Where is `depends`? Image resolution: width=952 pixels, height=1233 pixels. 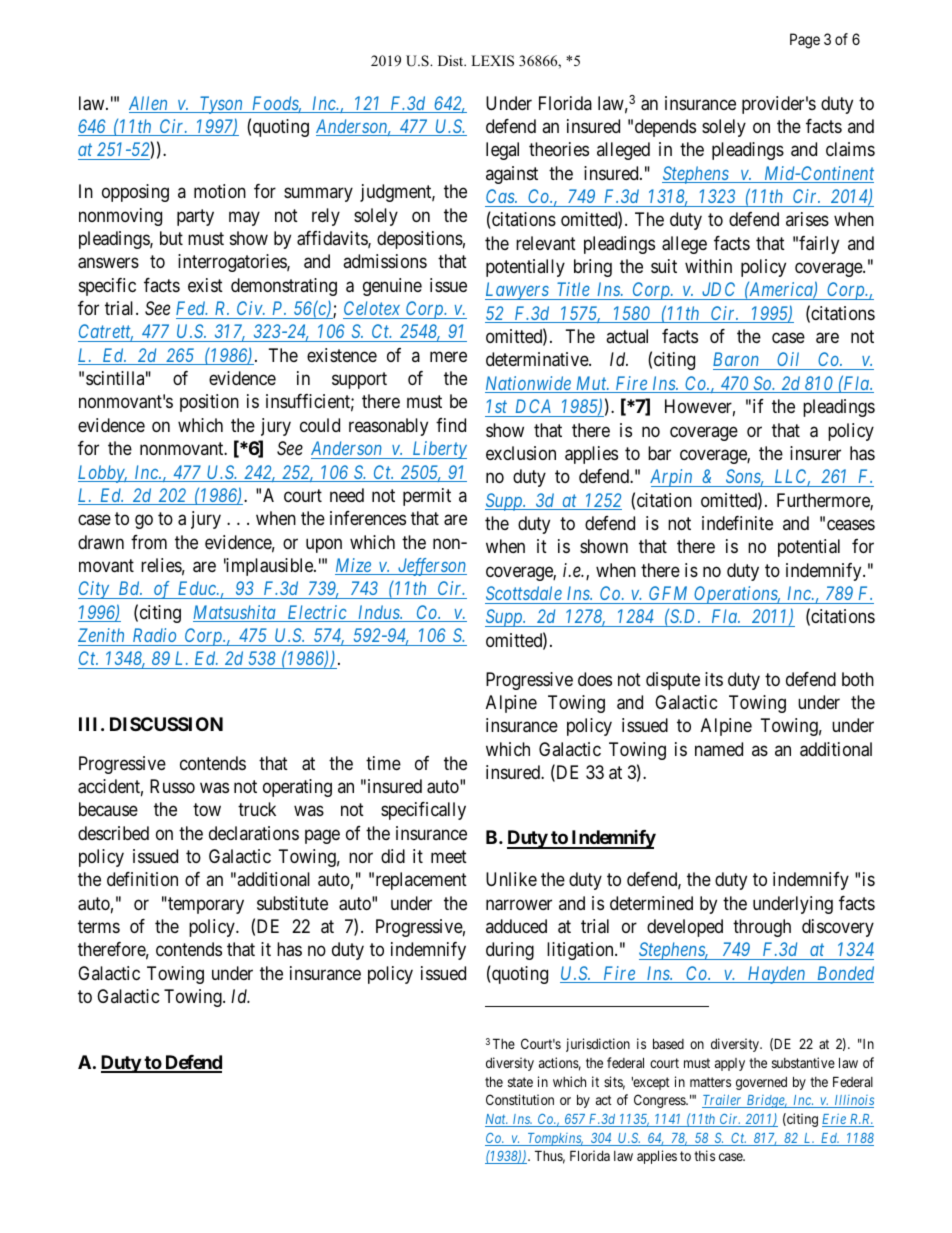
depends is located at coordinates (665, 128).
